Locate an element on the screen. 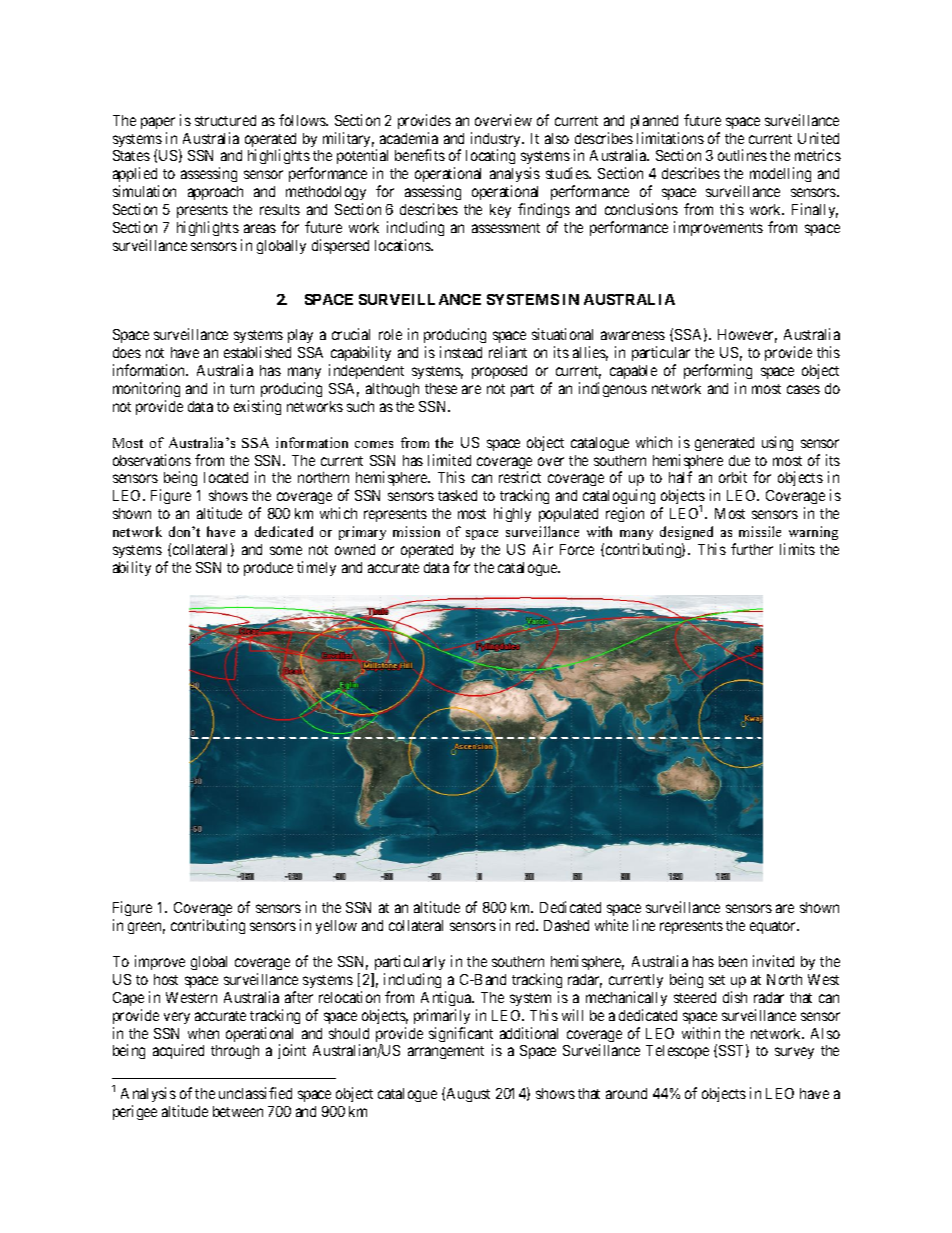 The height and width of the screenshot is (1233, 952). Air is located at coordinates (543, 549).
